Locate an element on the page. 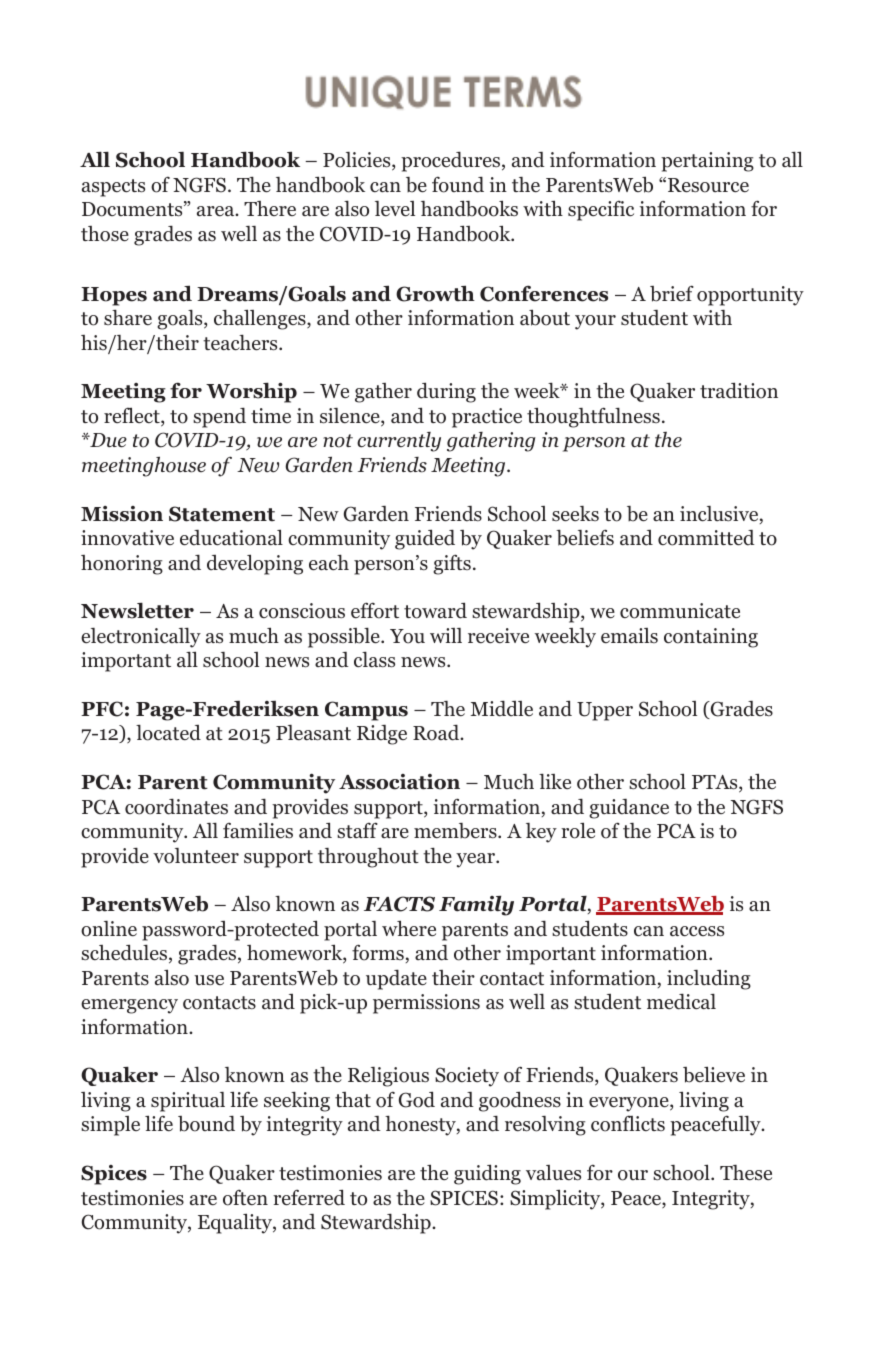  electronically is located at coordinates (141, 637).
